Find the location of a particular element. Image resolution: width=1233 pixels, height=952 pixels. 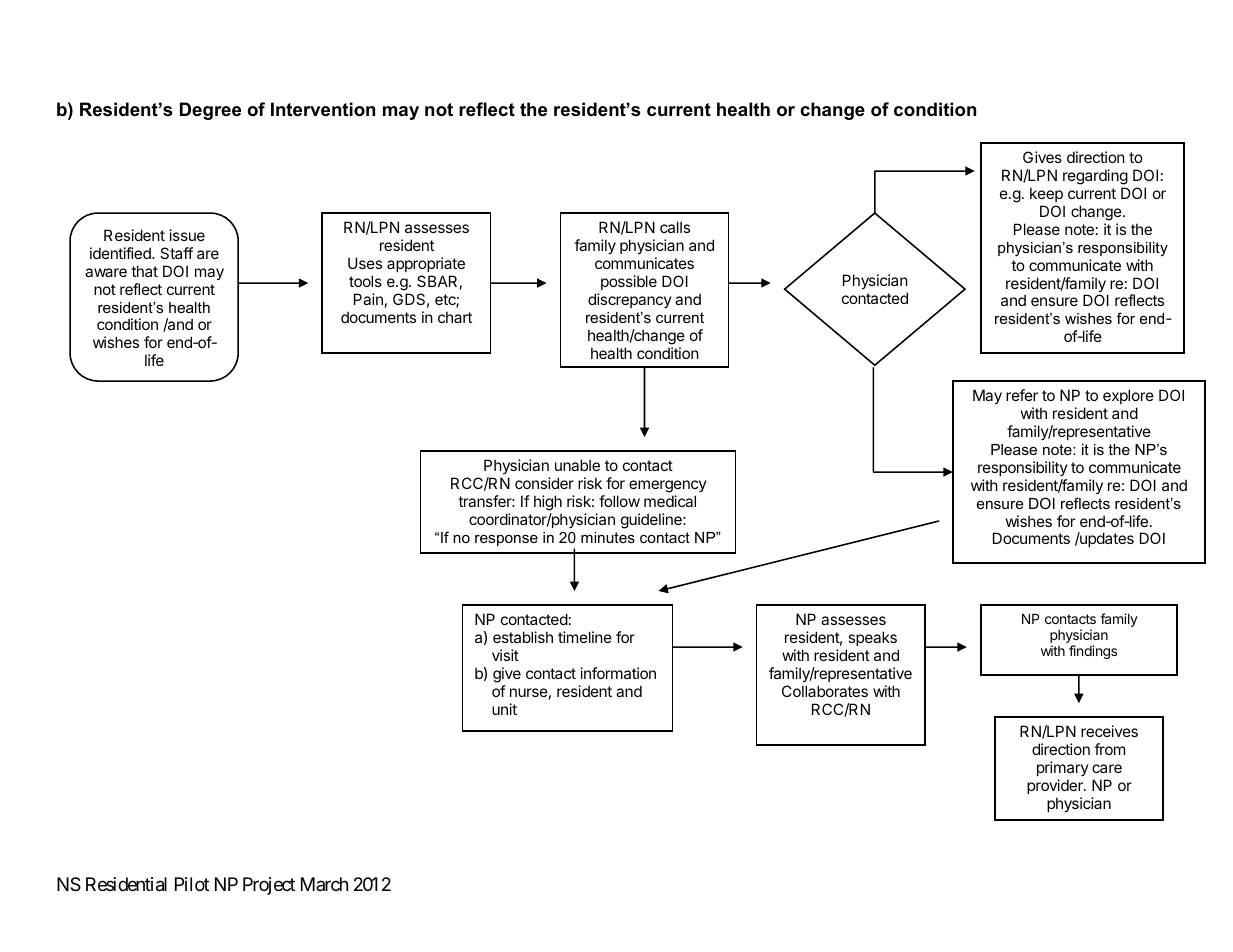

Degree is located at coordinates (210, 111).
